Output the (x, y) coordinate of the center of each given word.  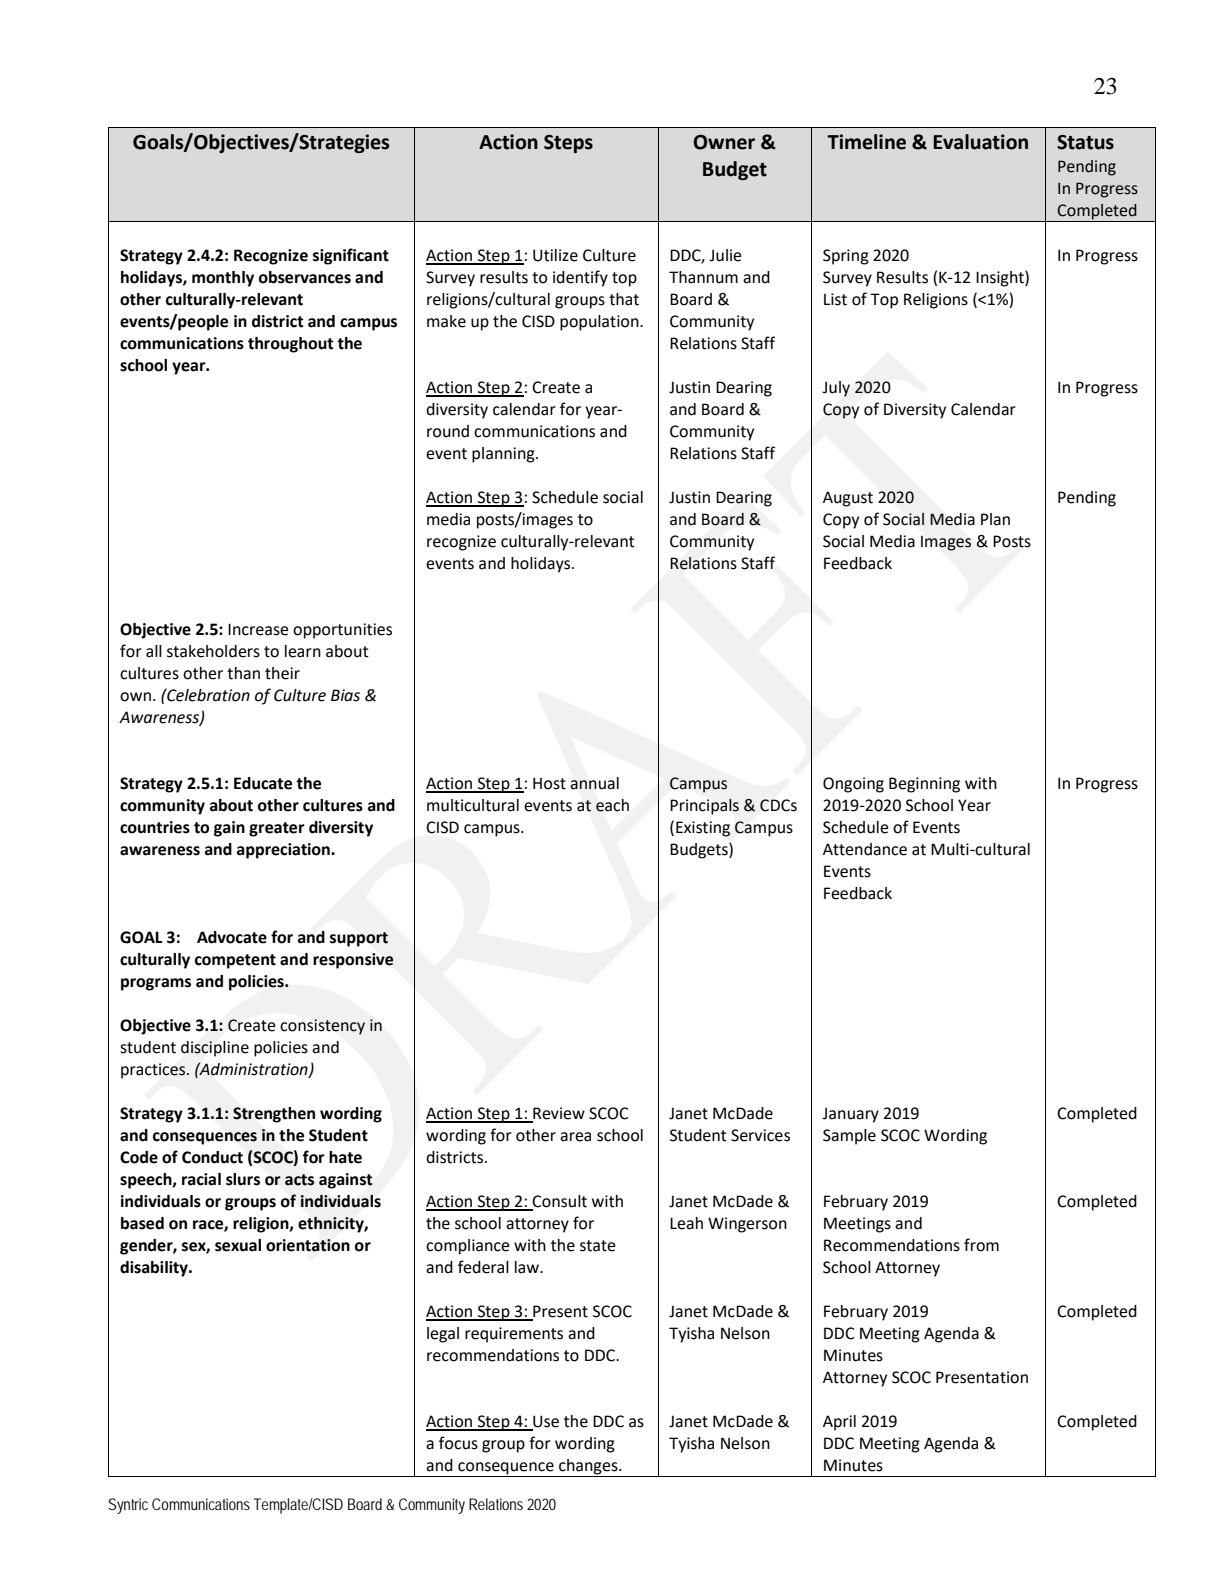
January (850, 1115)
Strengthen (274, 1115)
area (575, 1137)
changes (588, 1468)
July (836, 389)
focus (458, 1443)
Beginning (924, 785)
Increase (258, 629)
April (839, 1423)
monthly (223, 279)
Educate (263, 783)
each (612, 805)
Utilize (555, 255)
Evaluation (980, 142)
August (848, 499)
